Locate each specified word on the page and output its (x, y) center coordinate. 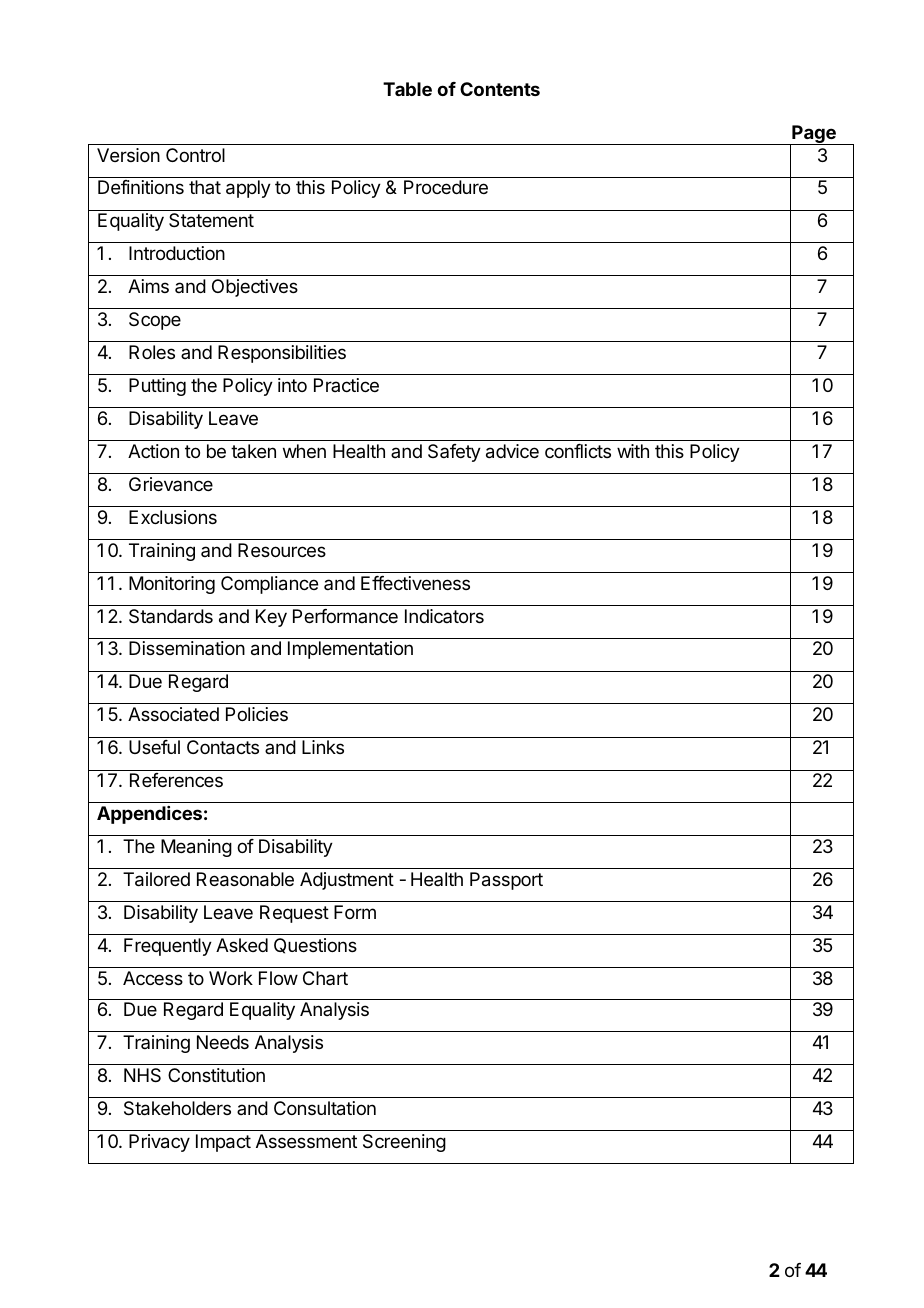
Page (814, 135)
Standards (171, 616)
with (633, 451)
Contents (500, 89)
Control (195, 155)
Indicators (444, 616)
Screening (404, 1143)
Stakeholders (177, 1108)
